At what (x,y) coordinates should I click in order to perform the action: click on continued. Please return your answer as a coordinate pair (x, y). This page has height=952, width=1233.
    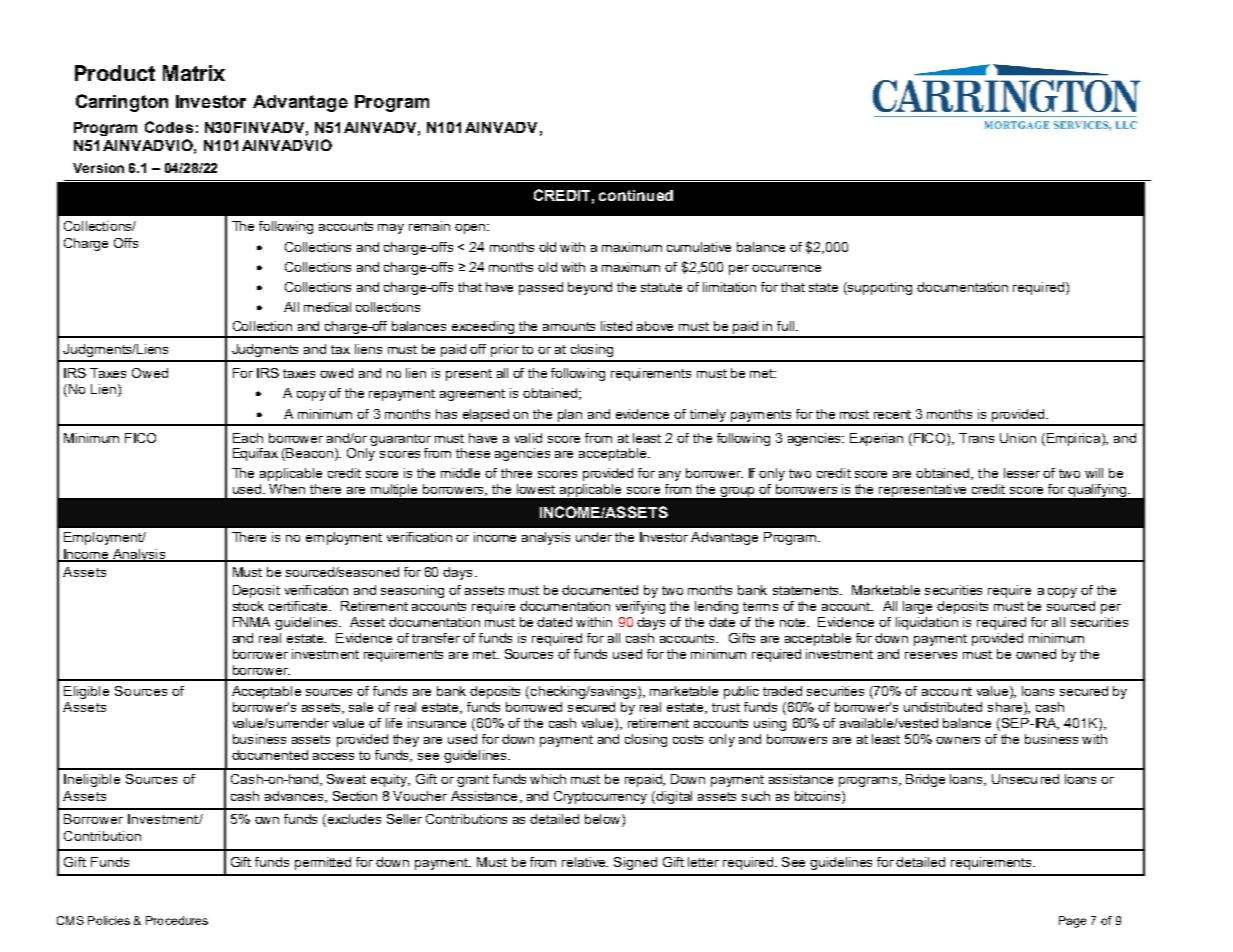
    Looking at the image, I should click on (636, 195).
